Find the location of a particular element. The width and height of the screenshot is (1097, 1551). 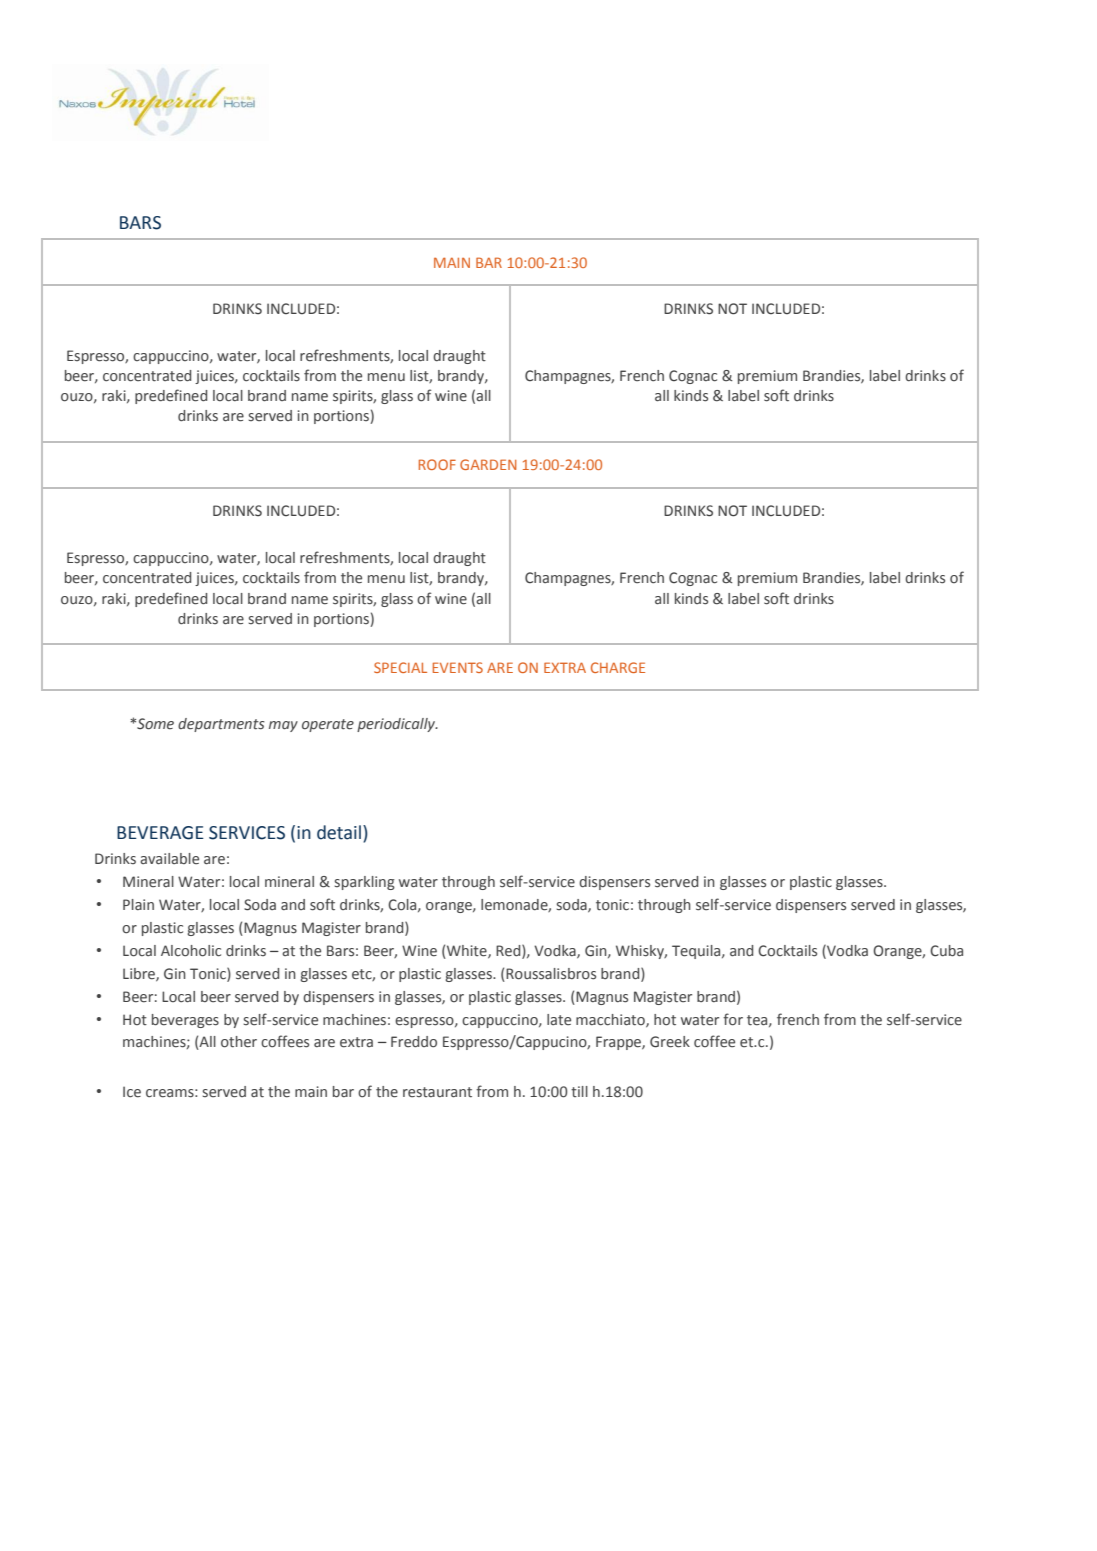

GARDEN is located at coordinates (488, 464).
